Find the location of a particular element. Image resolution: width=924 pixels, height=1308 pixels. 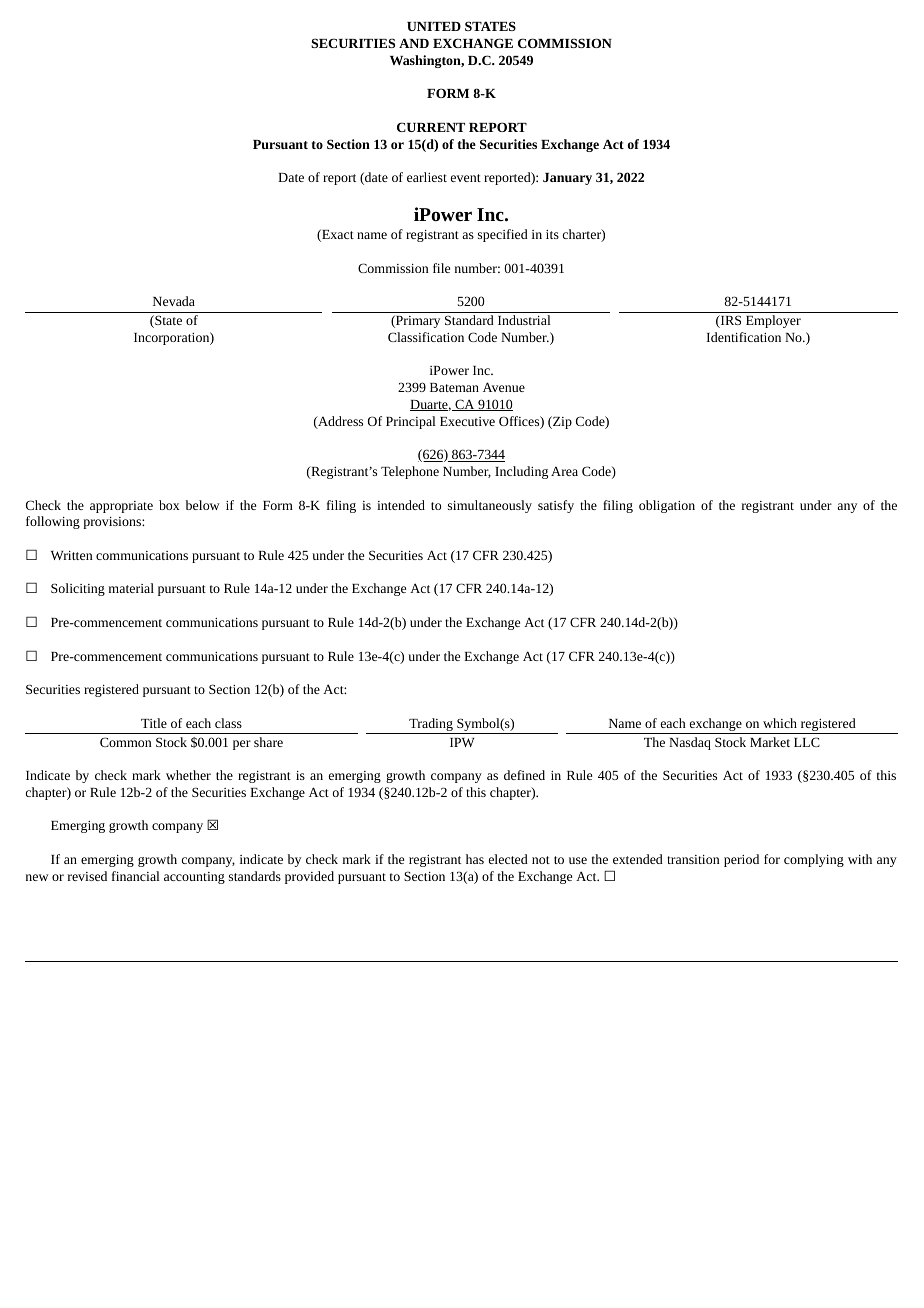

file is located at coordinates (441, 268).
